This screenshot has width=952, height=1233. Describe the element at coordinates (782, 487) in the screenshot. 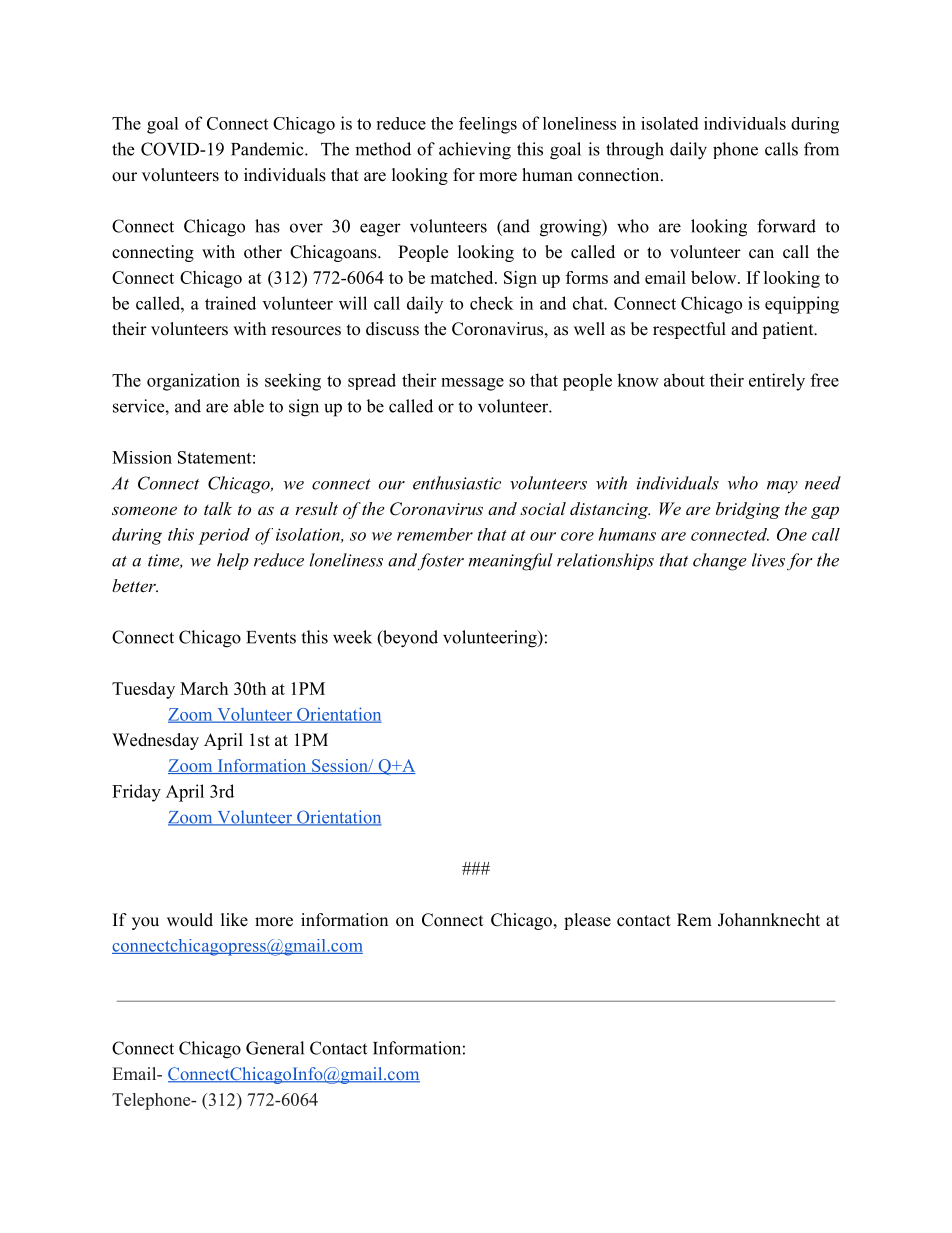

I see `may` at that location.
